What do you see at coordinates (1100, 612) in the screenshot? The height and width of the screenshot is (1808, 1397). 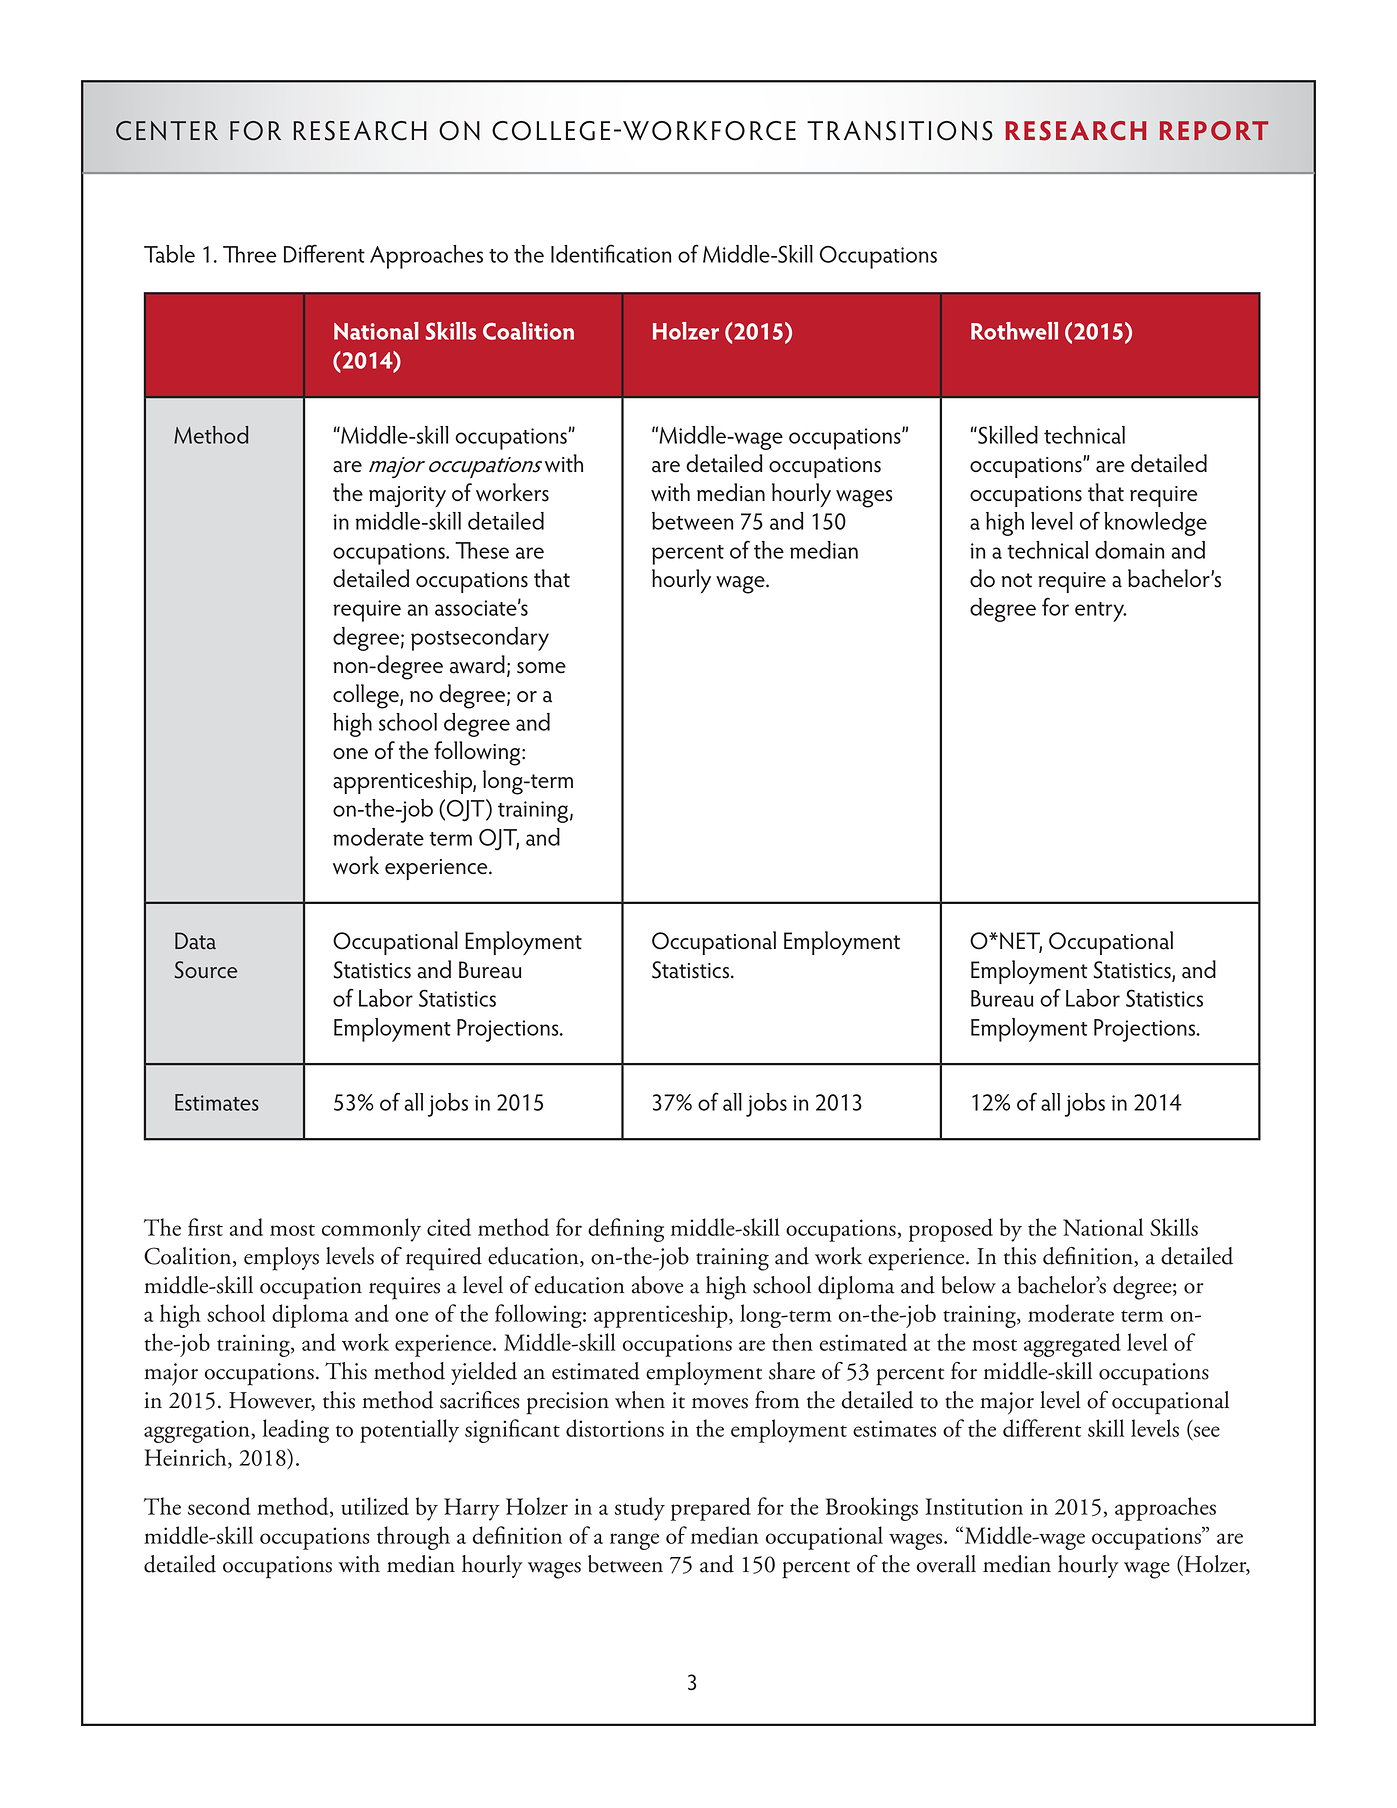 I see `entry` at bounding box center [1100, 612].
